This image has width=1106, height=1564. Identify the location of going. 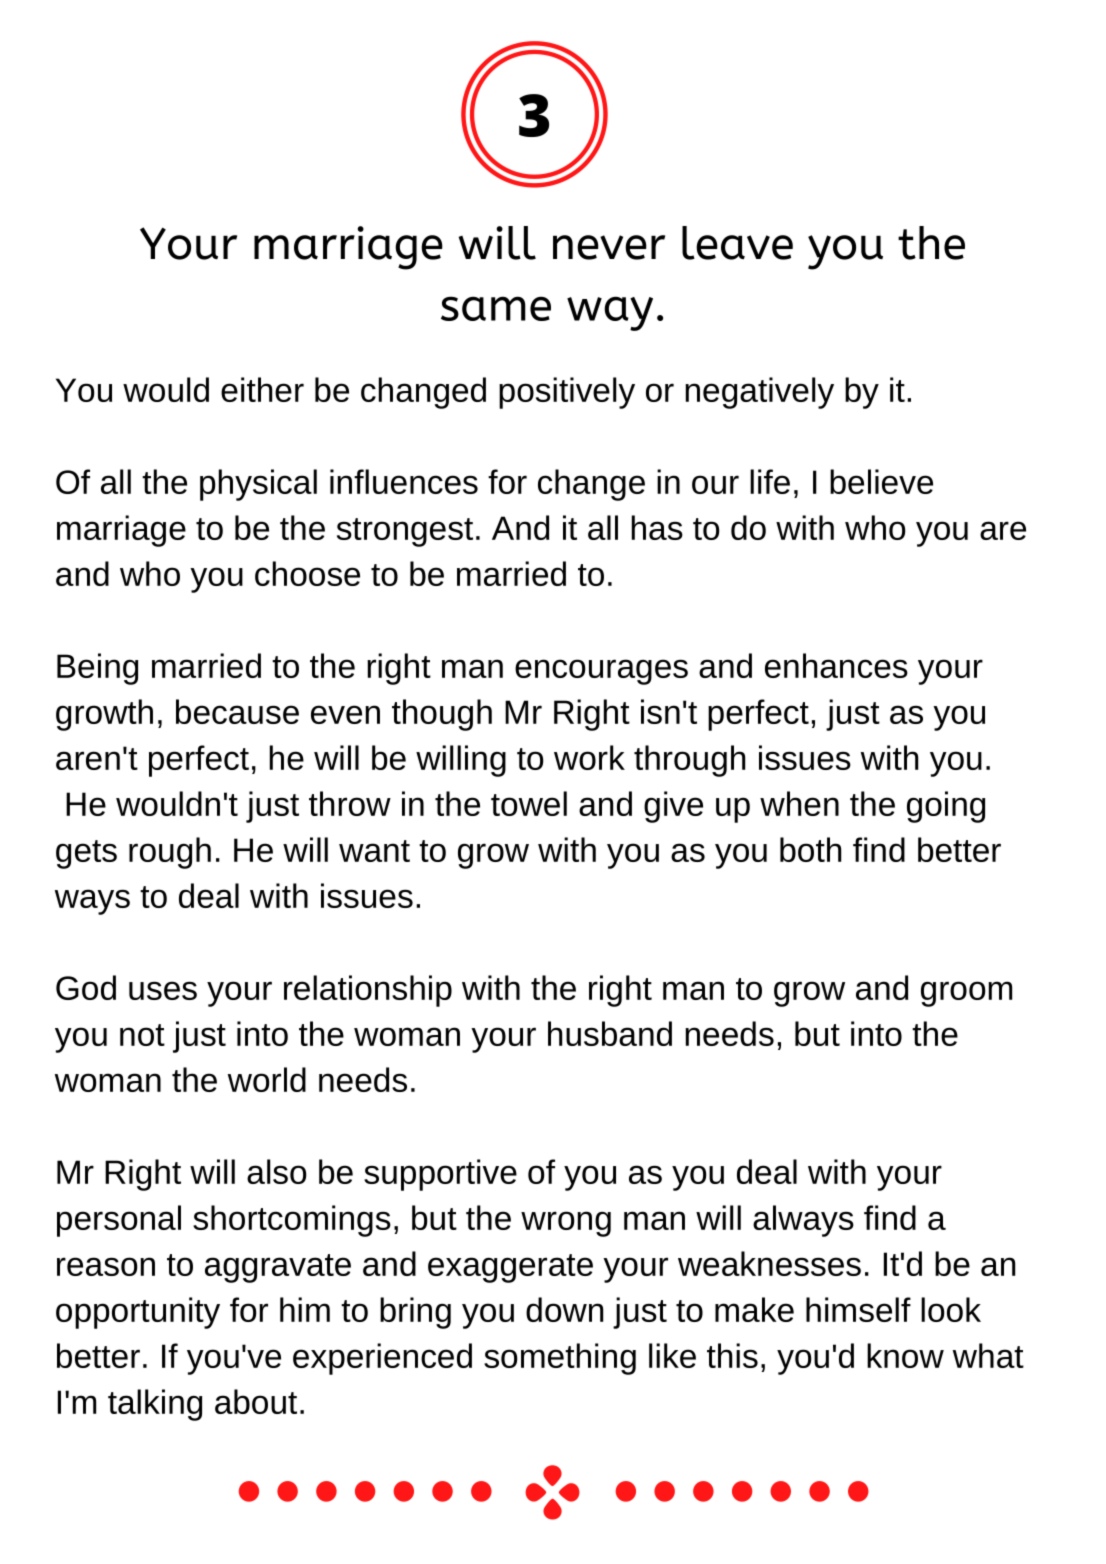
(946, 807).
